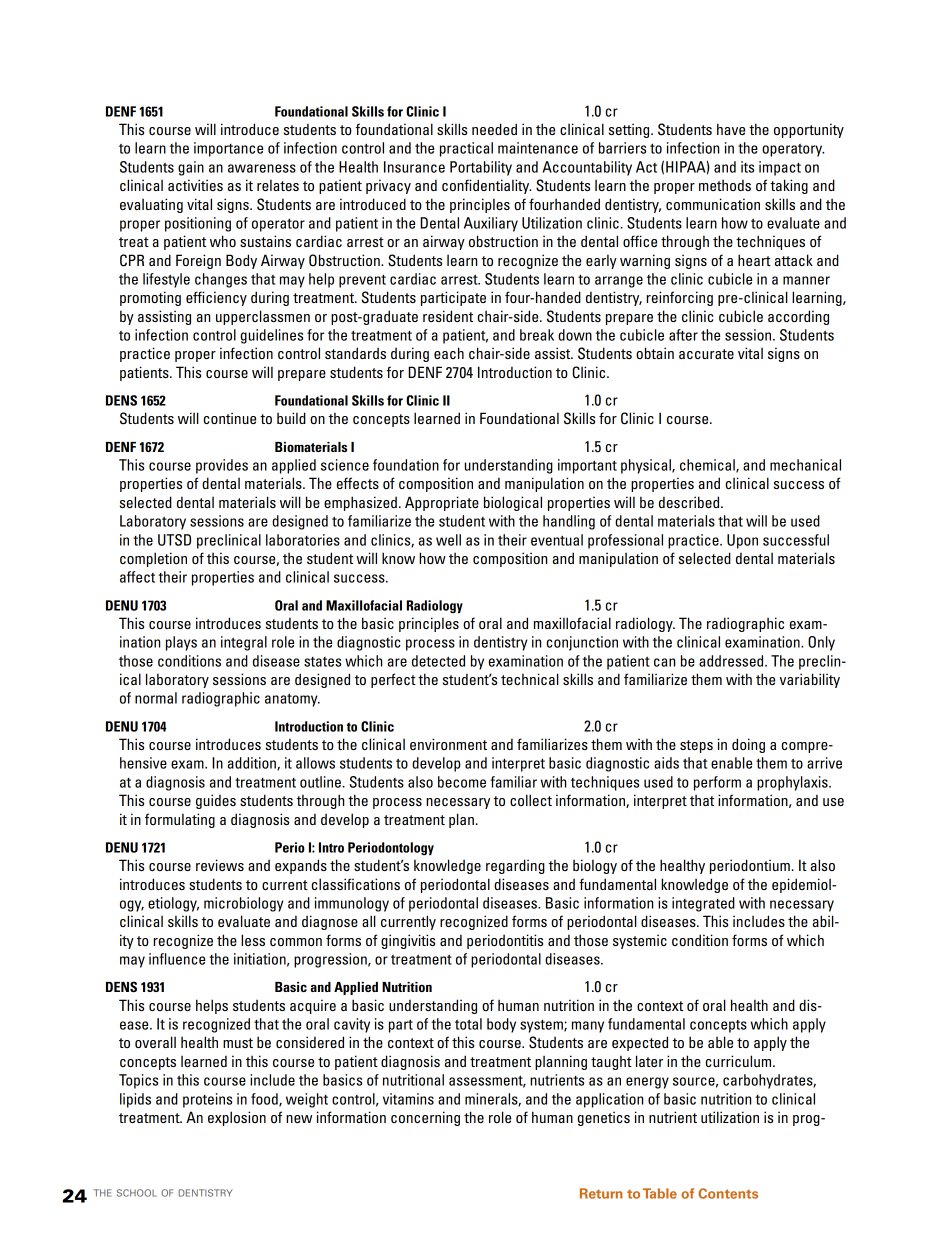 Image resolution: width=952 pixels, height=1233 pixels. Describe the element at coordinates (230, 418) in the screenshot. I see `continue` at that location.
